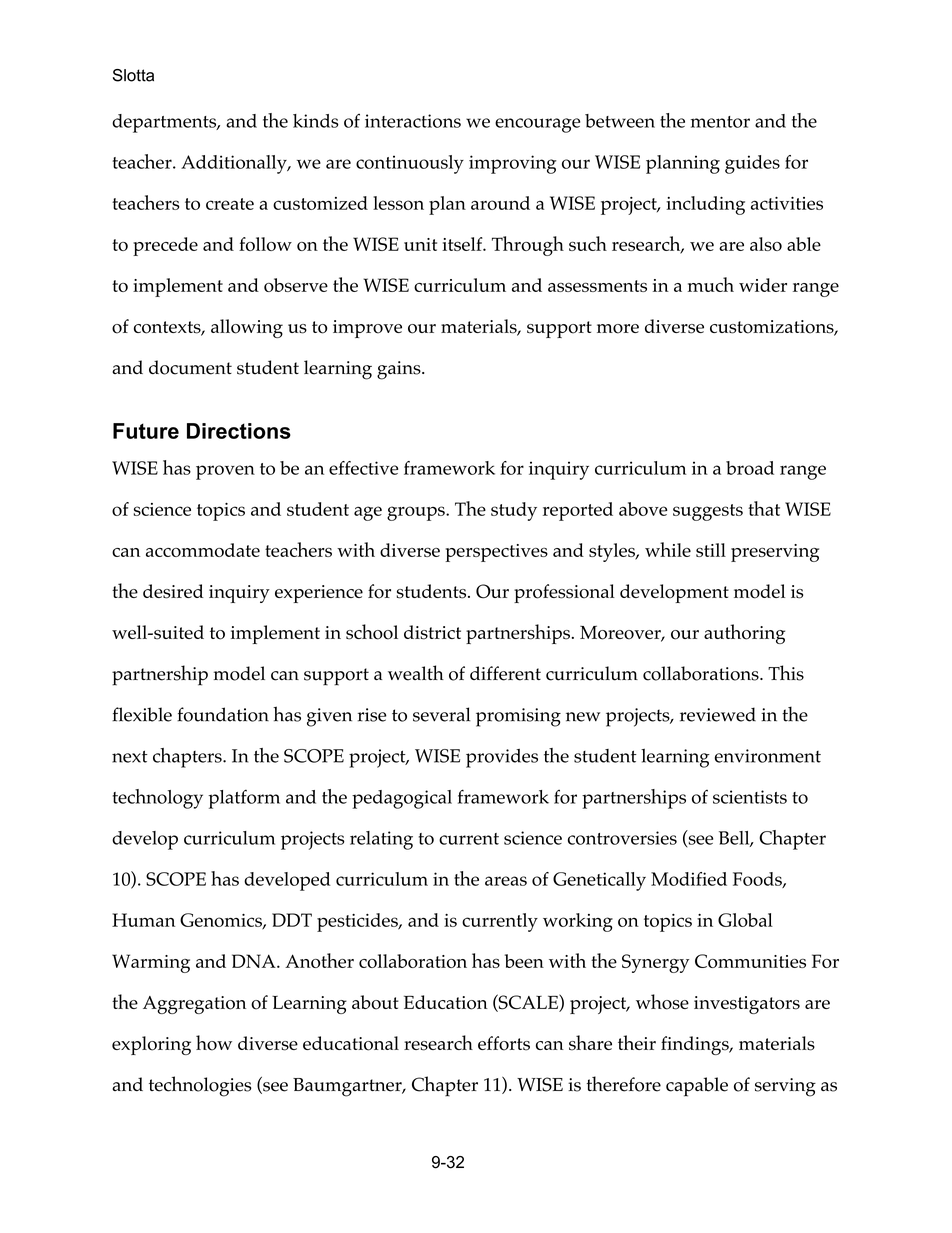 This screenshot has width=952, height=1233. Describe the element at coordinates (214, 1043) in the screenshot. I see `how` at that location.
